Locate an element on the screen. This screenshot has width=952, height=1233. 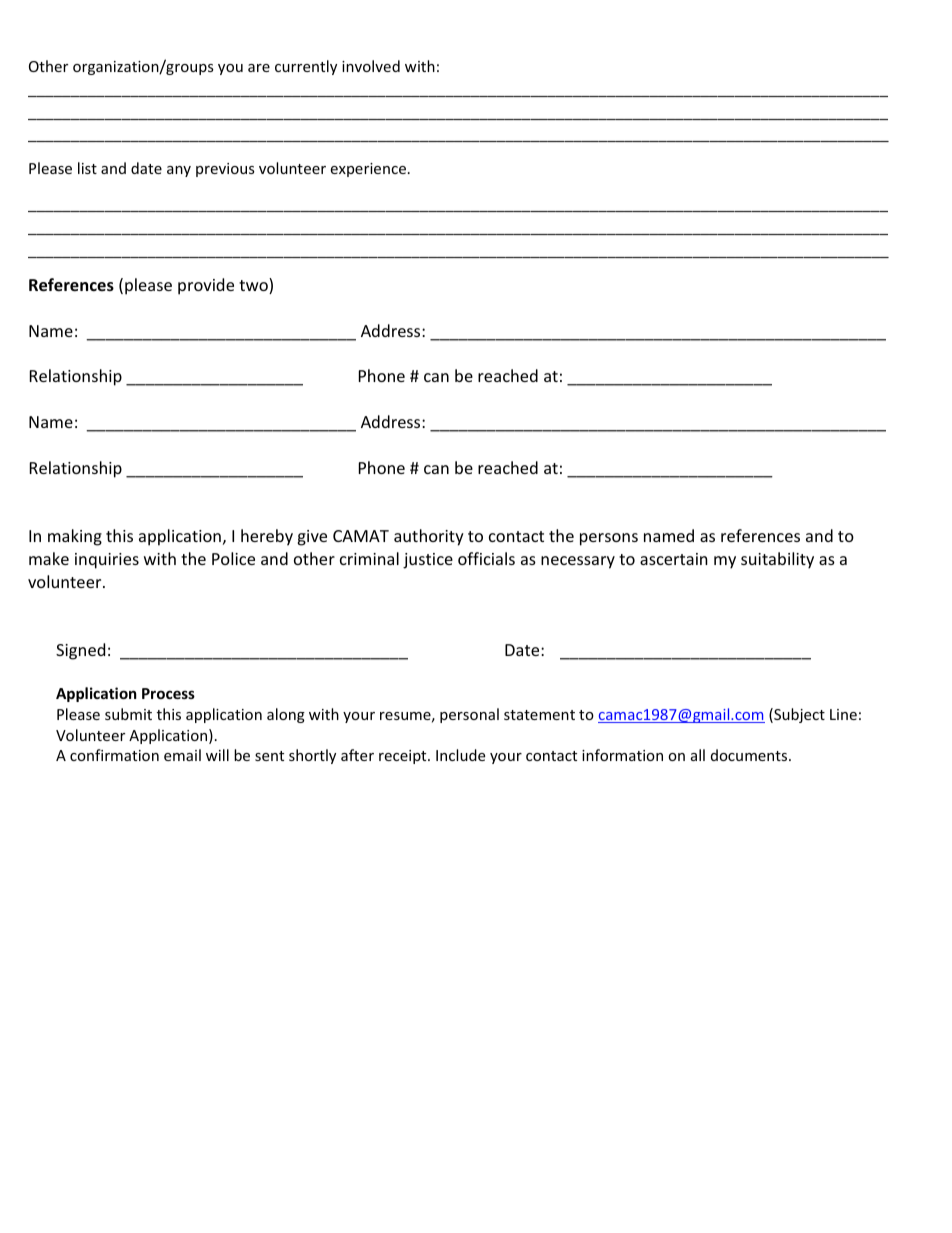
are is located at coordinates (259, 68).
